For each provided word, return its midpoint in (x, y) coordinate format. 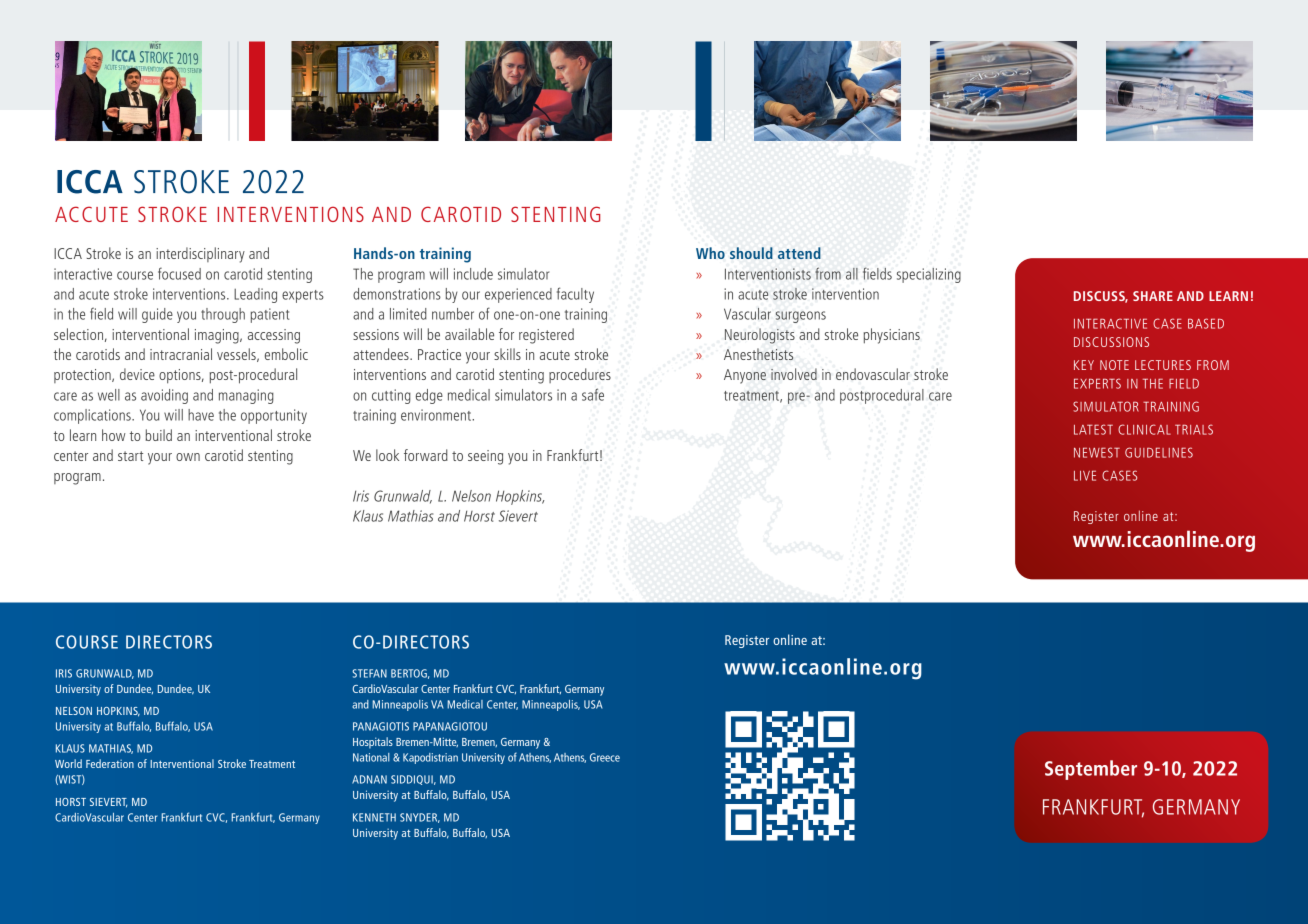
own (188, 457)
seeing (485, 457)
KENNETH (374, 817)
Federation (110, 763)
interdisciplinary (200, 255)
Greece (605, 757)
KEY (1084, 365)
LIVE (1085, 475)
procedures (580, 375)
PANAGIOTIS (381, 726)
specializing (929, 275)
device (137, 374)
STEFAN (369, 673)
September (1091, 770)
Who (710, 253)
